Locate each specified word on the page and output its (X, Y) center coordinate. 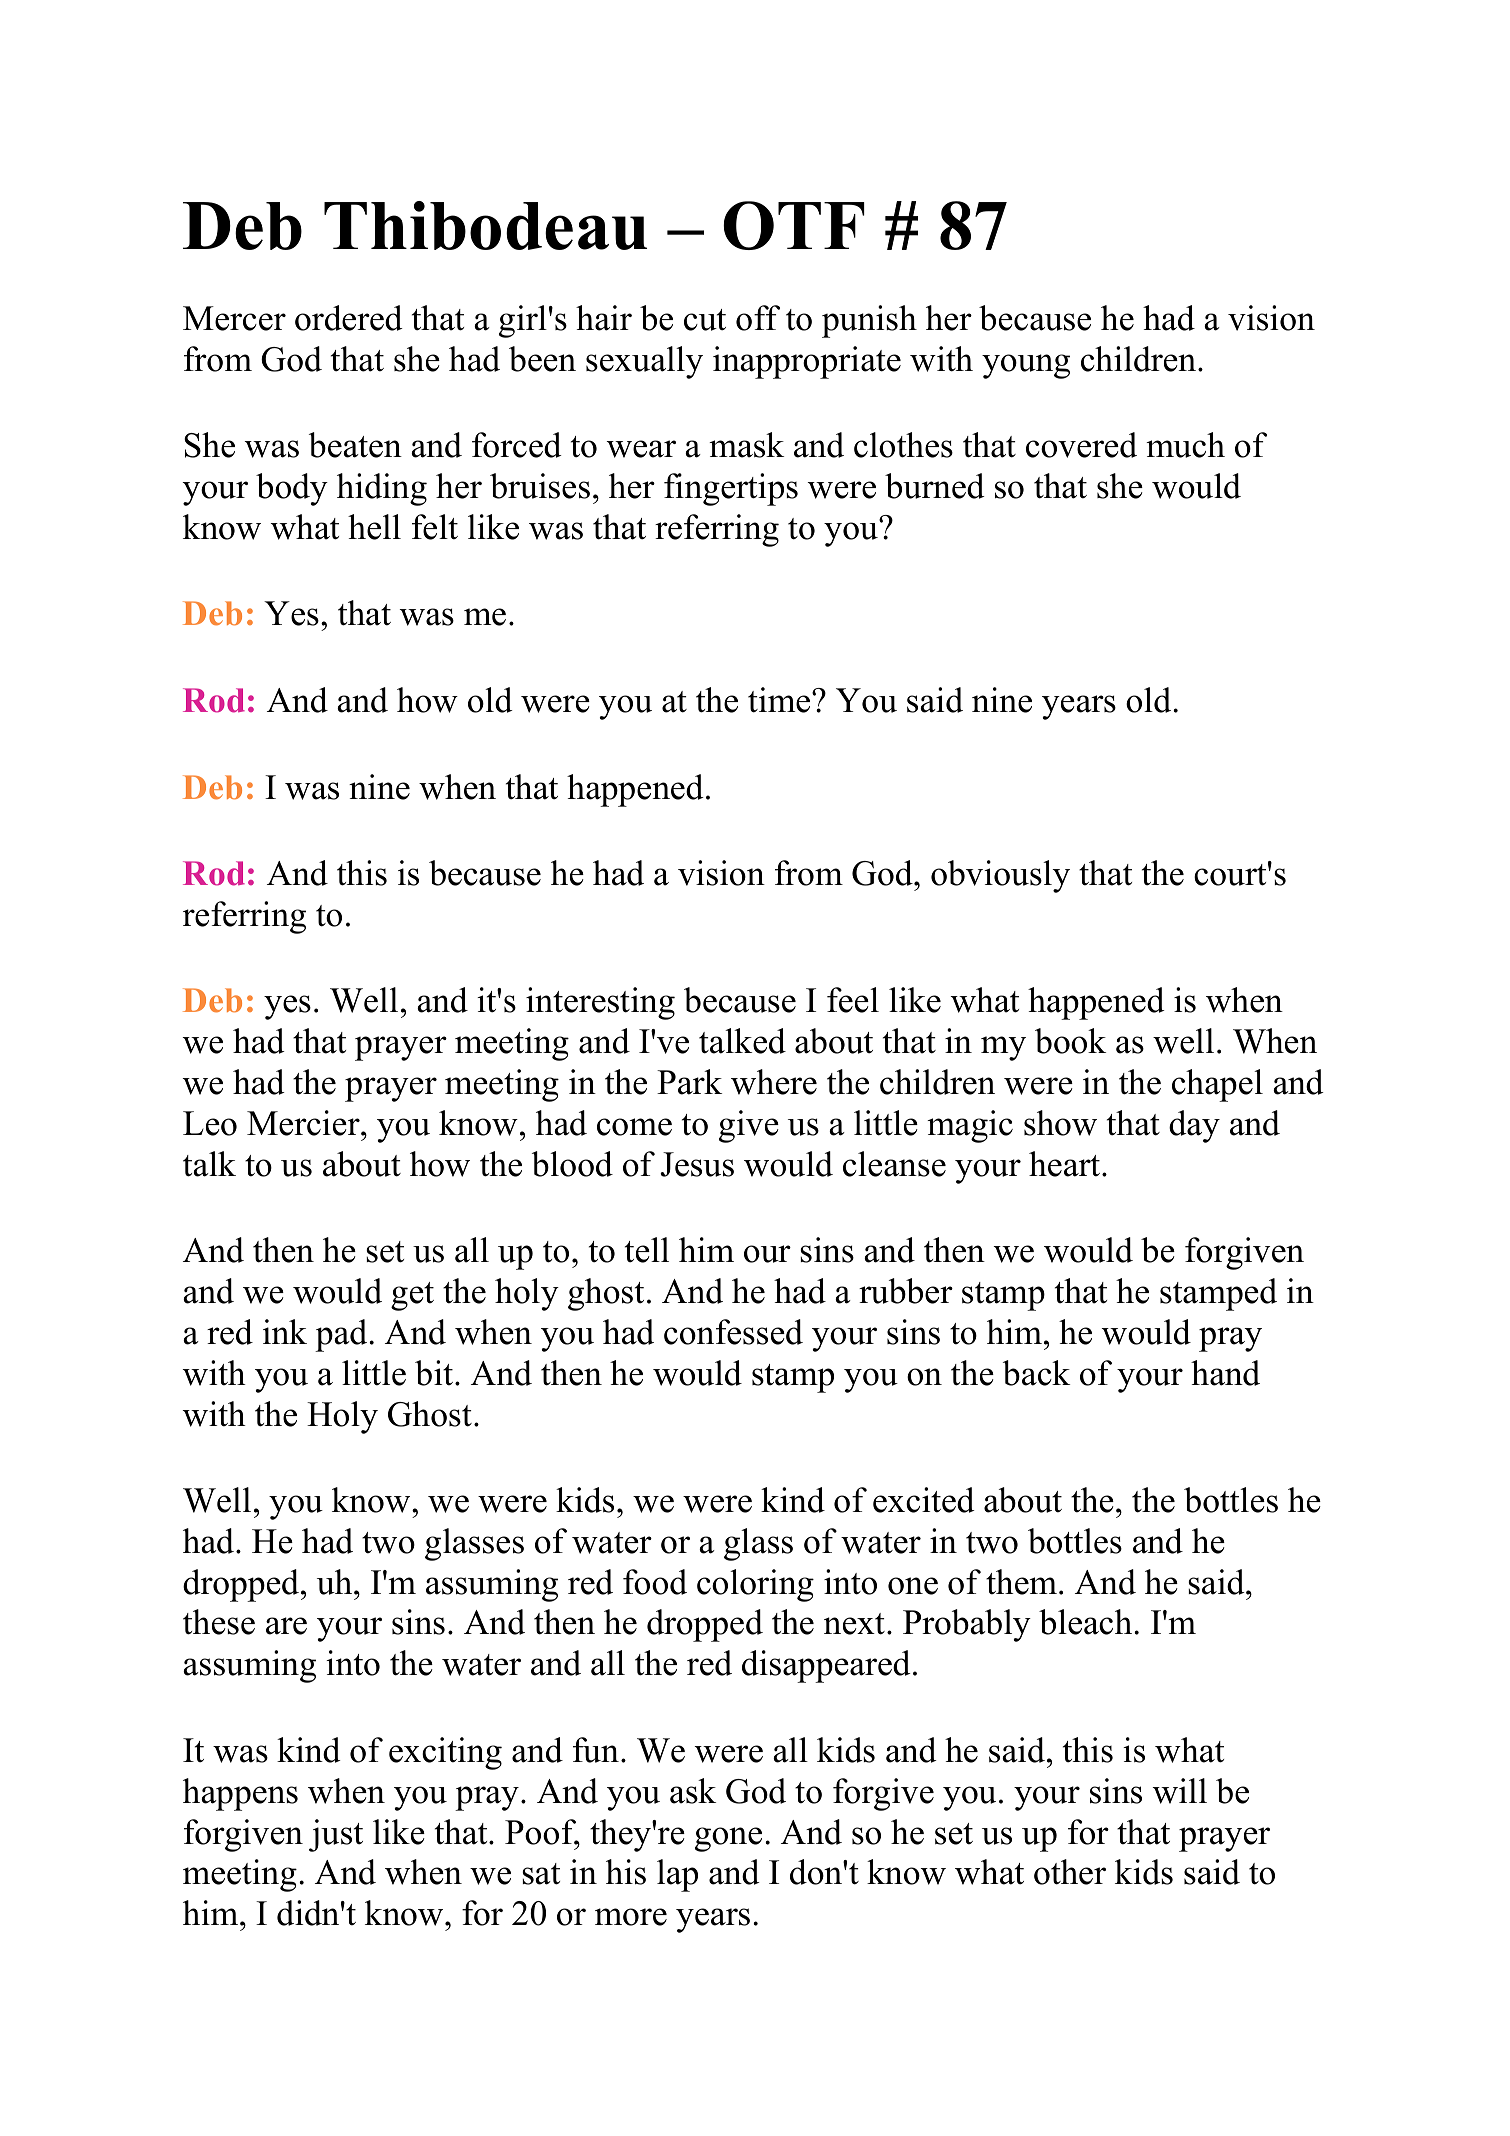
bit (435, 1373)
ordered (349, 318)
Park (689, 1082)
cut (705, 320)
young (1026, 366)
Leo (210, 1123)
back (1036, 1373)
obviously (1000, 876)
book (1070, 1041)
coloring (755, 1585)
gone (728, 1839)
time (780, 700)
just (336, 1835)
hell (374, 527)
